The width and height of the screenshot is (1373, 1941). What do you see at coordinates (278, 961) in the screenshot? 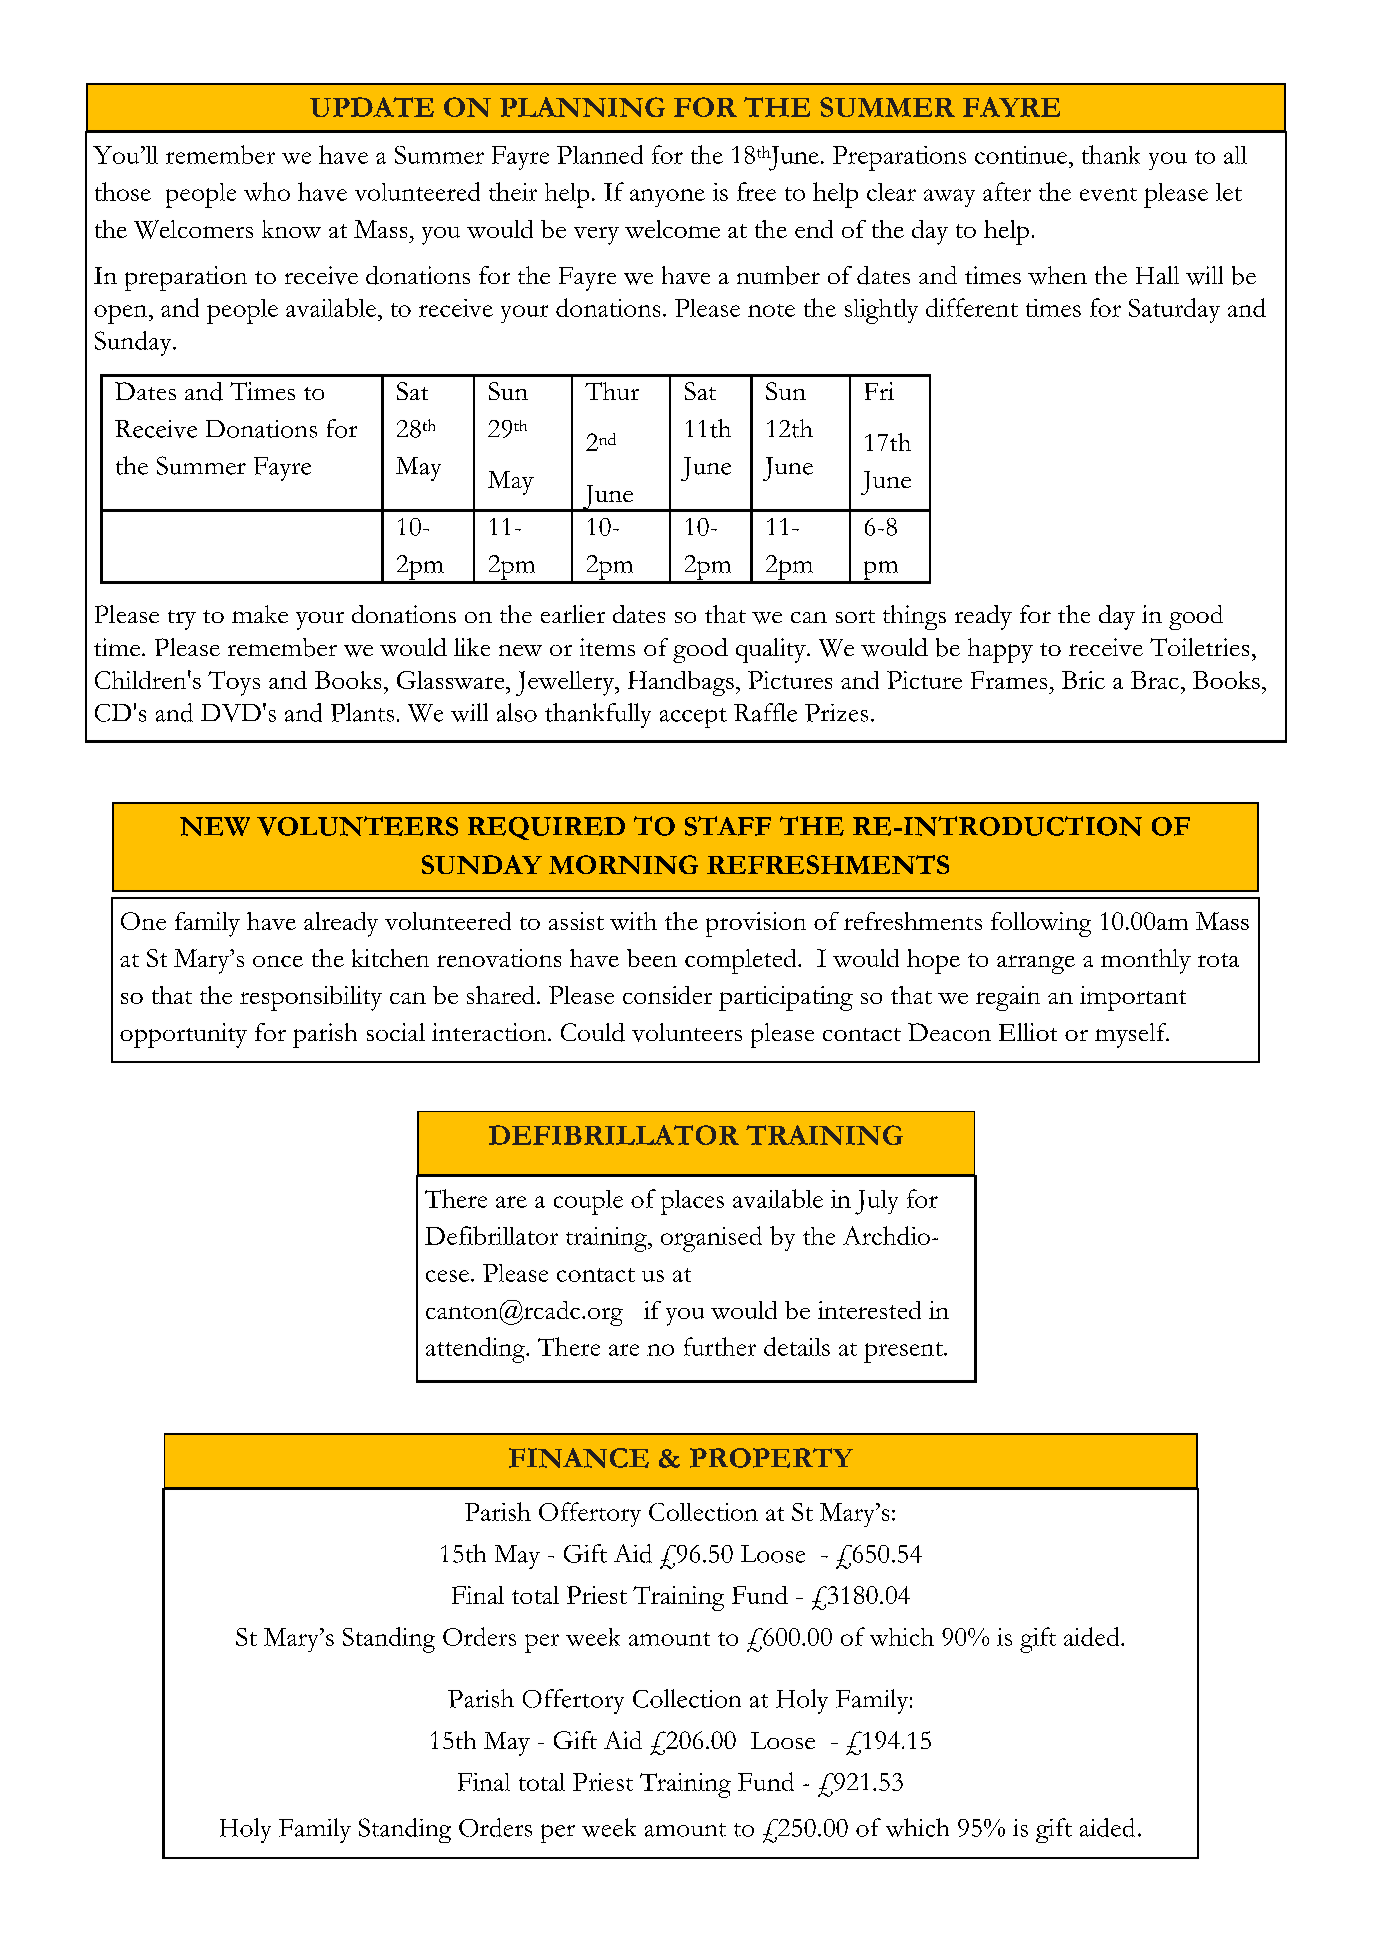
I see `once` at bounding box center [278, 961].
